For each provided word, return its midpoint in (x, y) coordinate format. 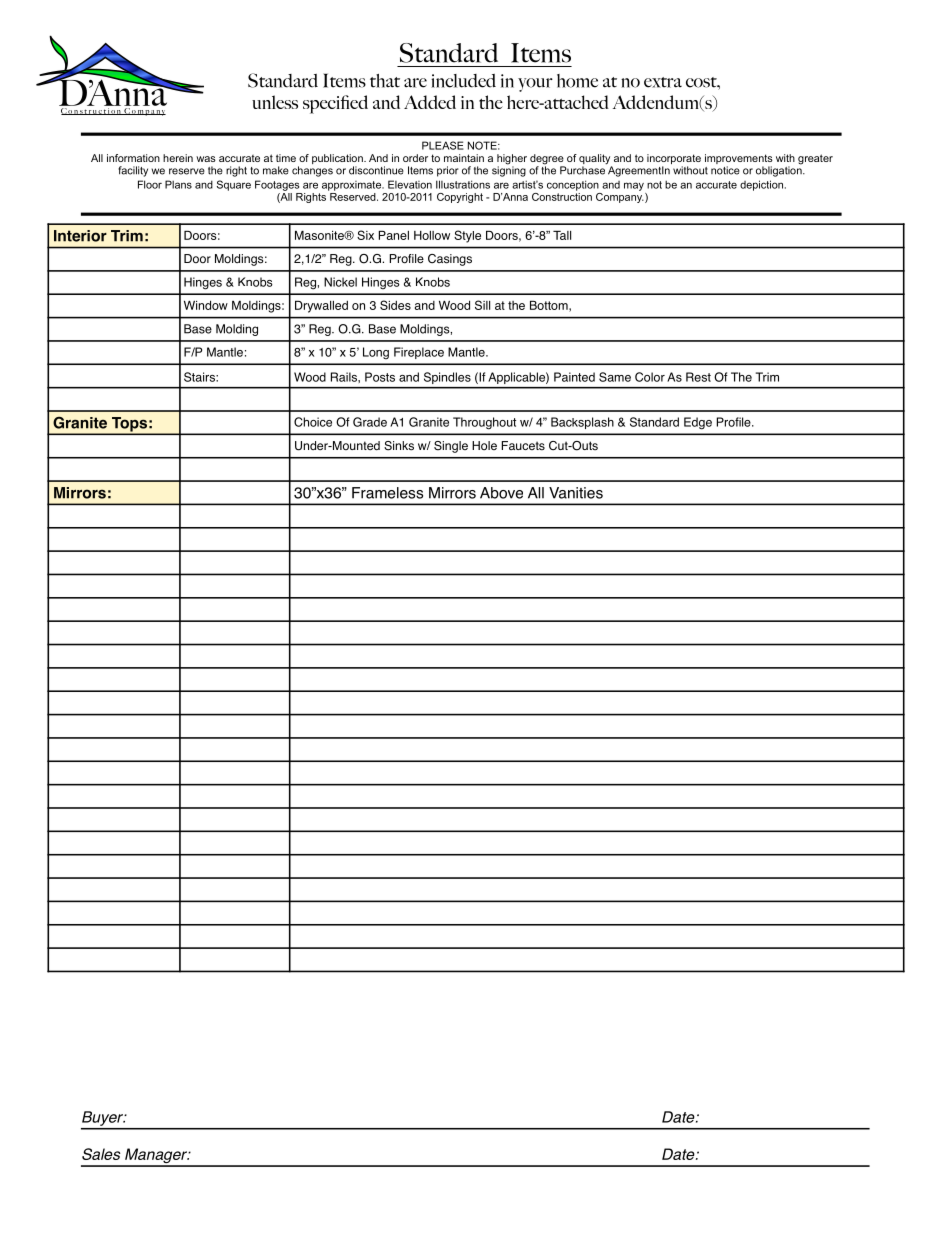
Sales (101, 1154)
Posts (380, 377)
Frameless (387, 493)
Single (451, 447)
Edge (698, 423)
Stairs (200, 377)
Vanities (576, 493)
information (133, 158)
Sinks (399, 446)
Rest (698, 377)
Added (430, 102)
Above (501, 493)
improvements (739, 160)
